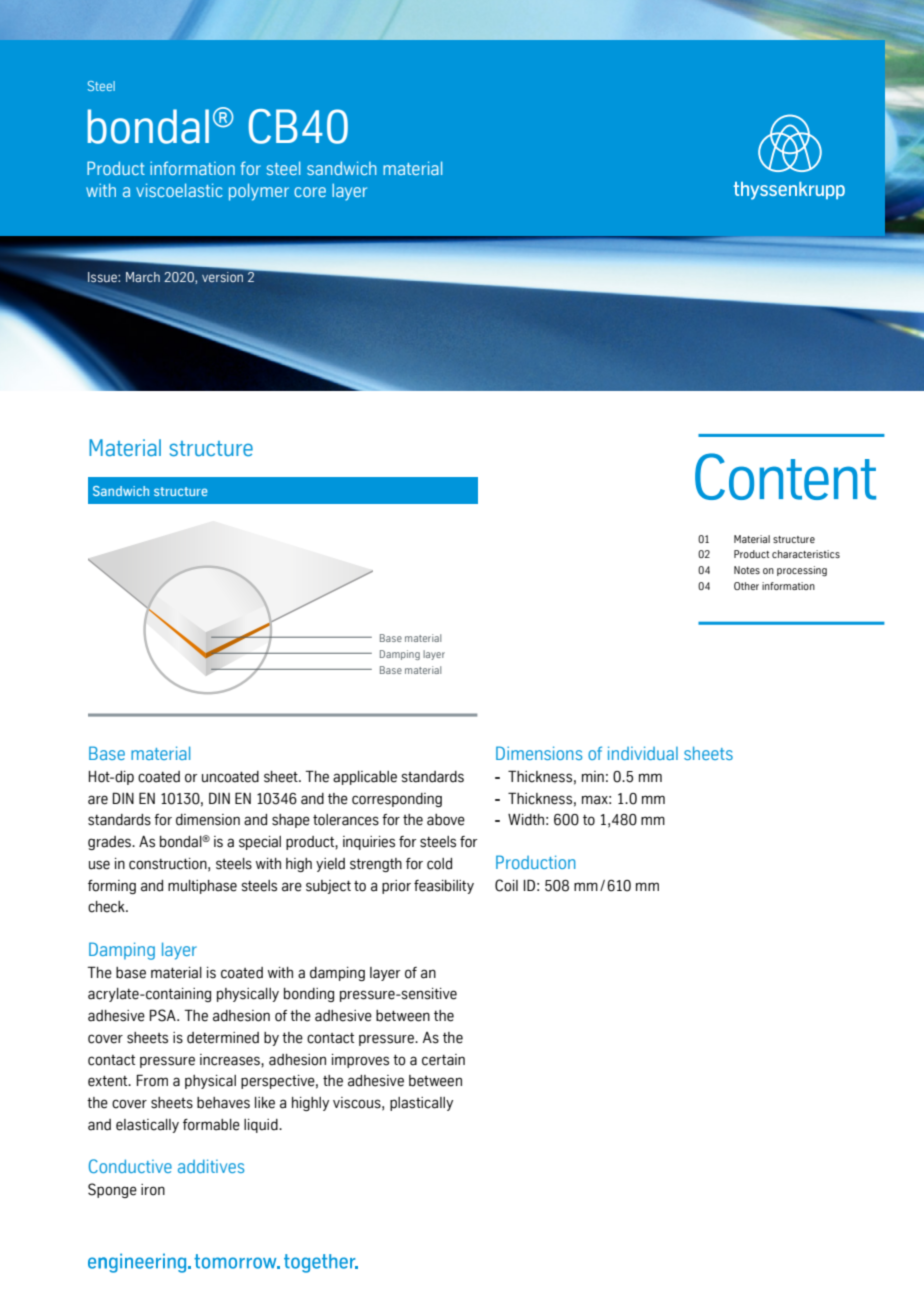 The image size is (924, 1308). What do you see at coordinates (746, 586) in the screenshot?
I see `Other` at bounding box center [746, 586].
